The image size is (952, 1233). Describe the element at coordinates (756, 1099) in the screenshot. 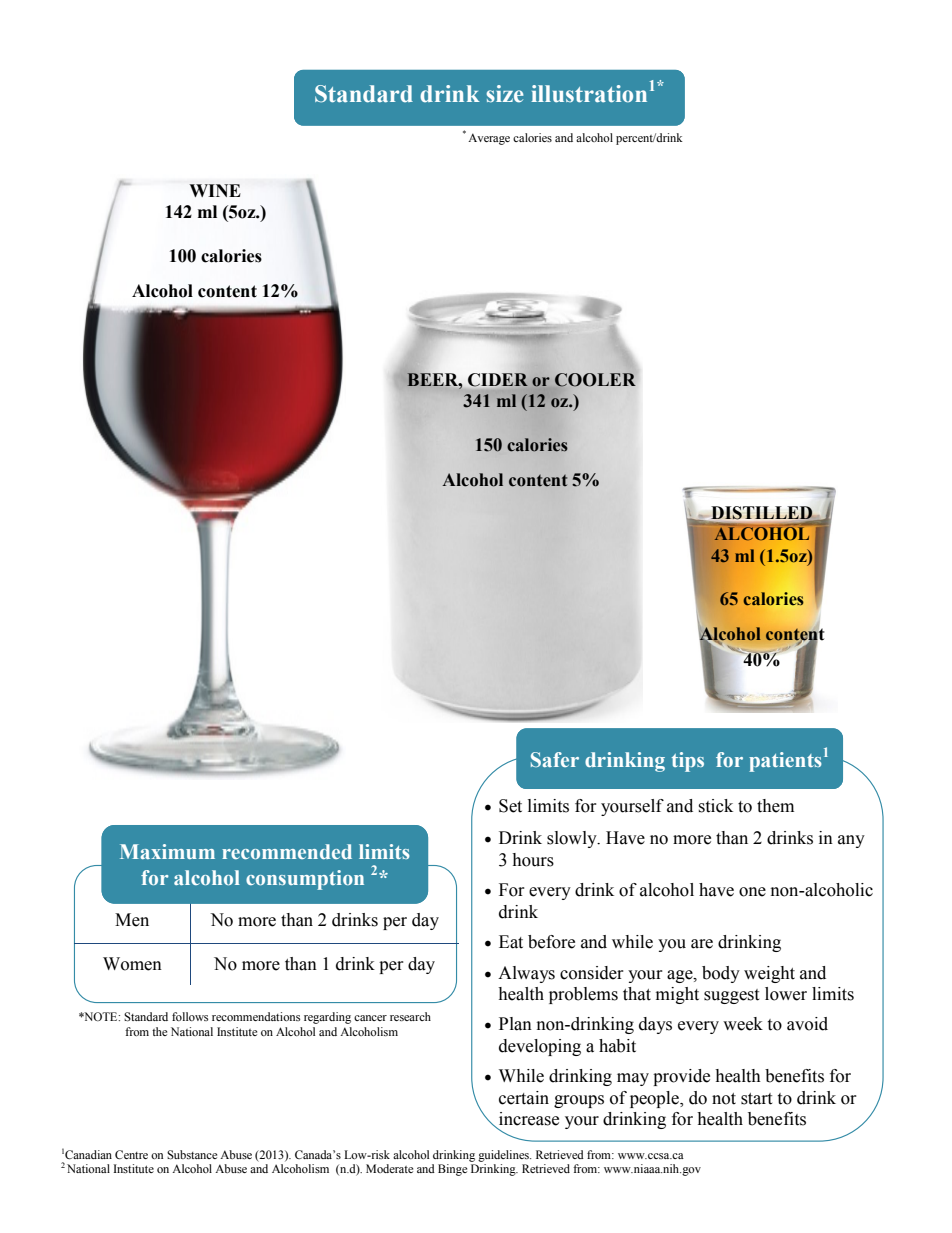

I see `start` at that location.
